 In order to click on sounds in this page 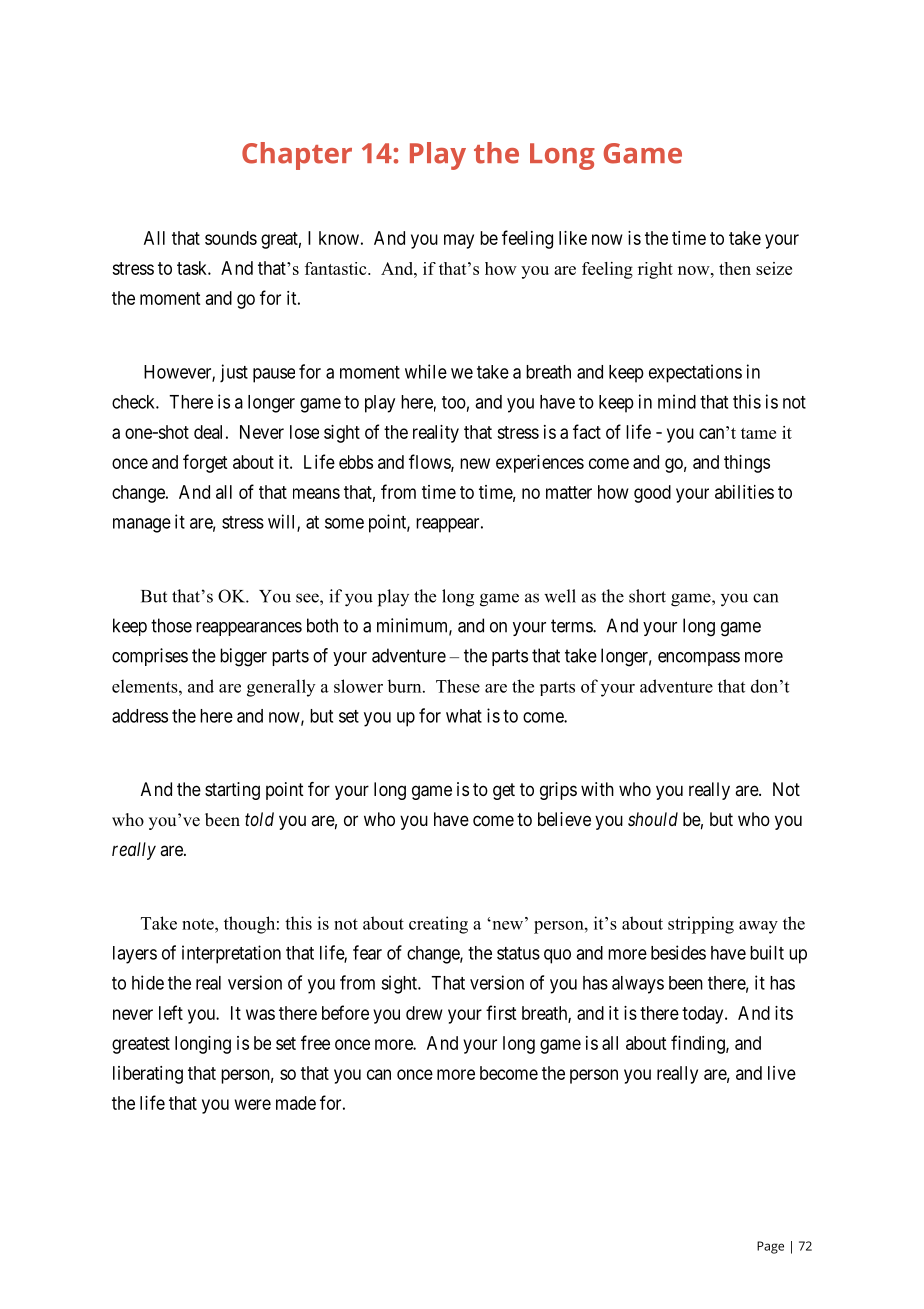, I will do `click(231, 238)`.
